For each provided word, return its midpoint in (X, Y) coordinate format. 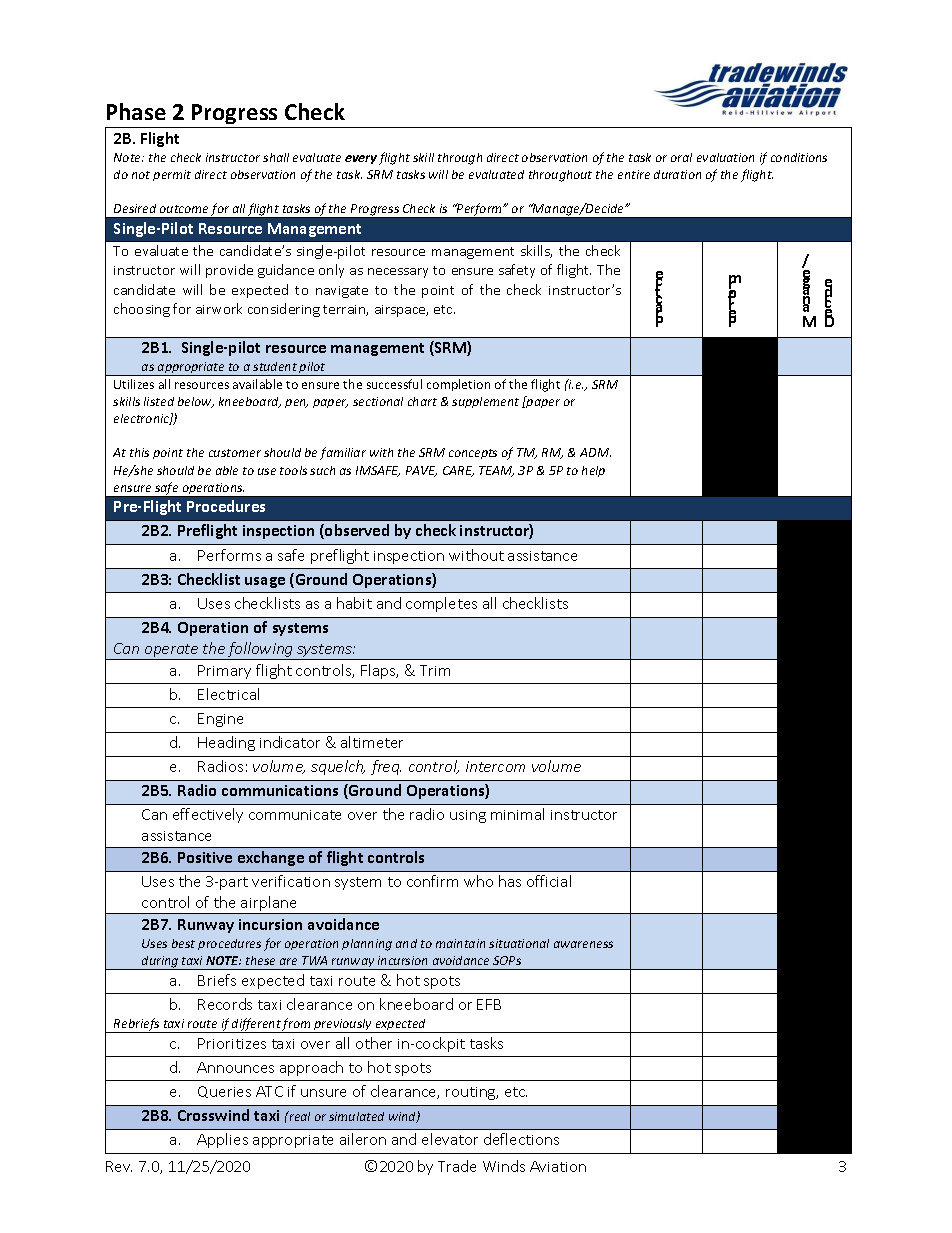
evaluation (725, 157)
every (361, 159)
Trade (457, 1166)
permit (172, 175)
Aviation (558, 1166)
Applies (222, 1140)
